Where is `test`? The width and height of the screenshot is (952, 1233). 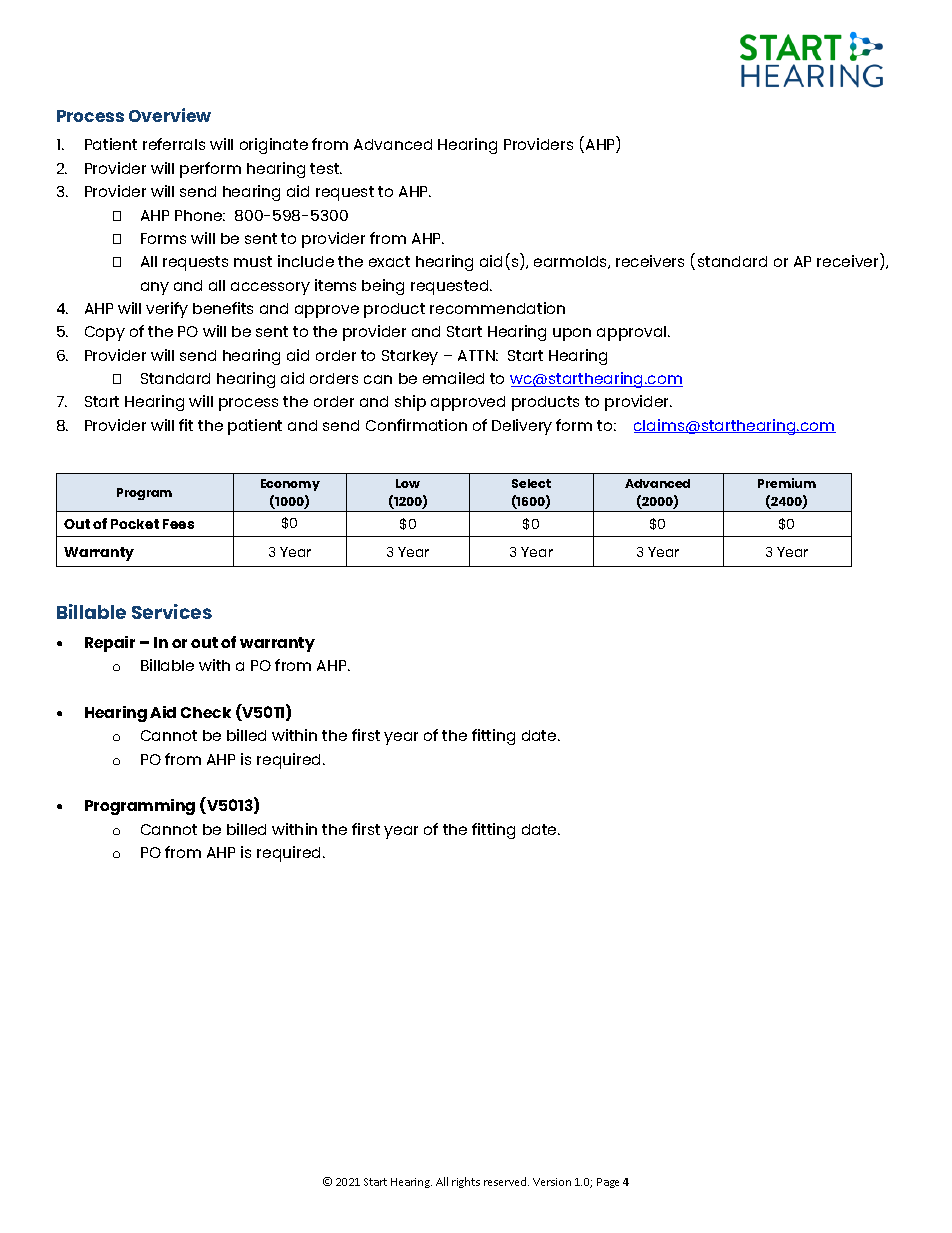
test is located at coordinates (326, 168).
